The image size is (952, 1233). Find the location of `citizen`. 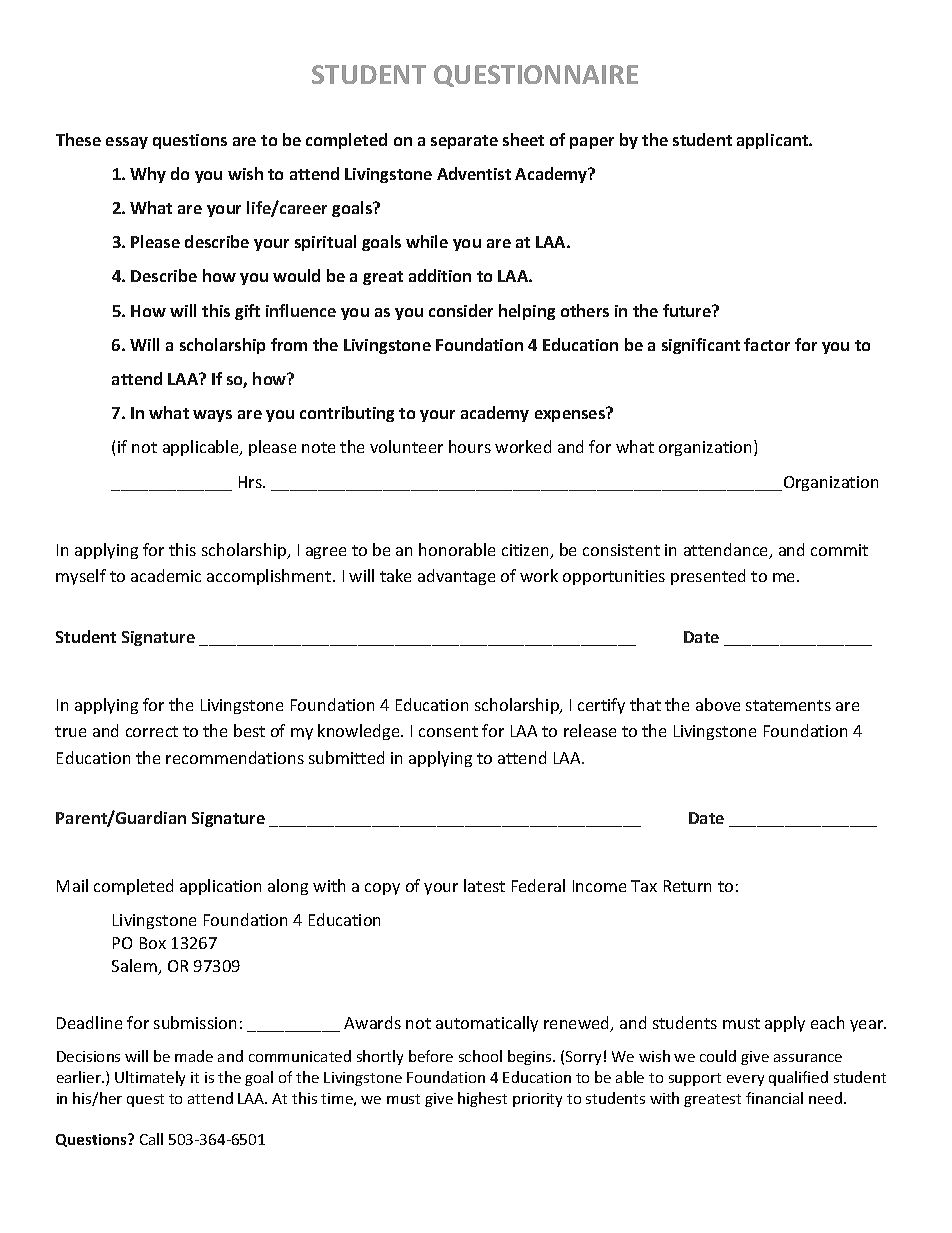

citizen is located at coordinates (526, 551).
